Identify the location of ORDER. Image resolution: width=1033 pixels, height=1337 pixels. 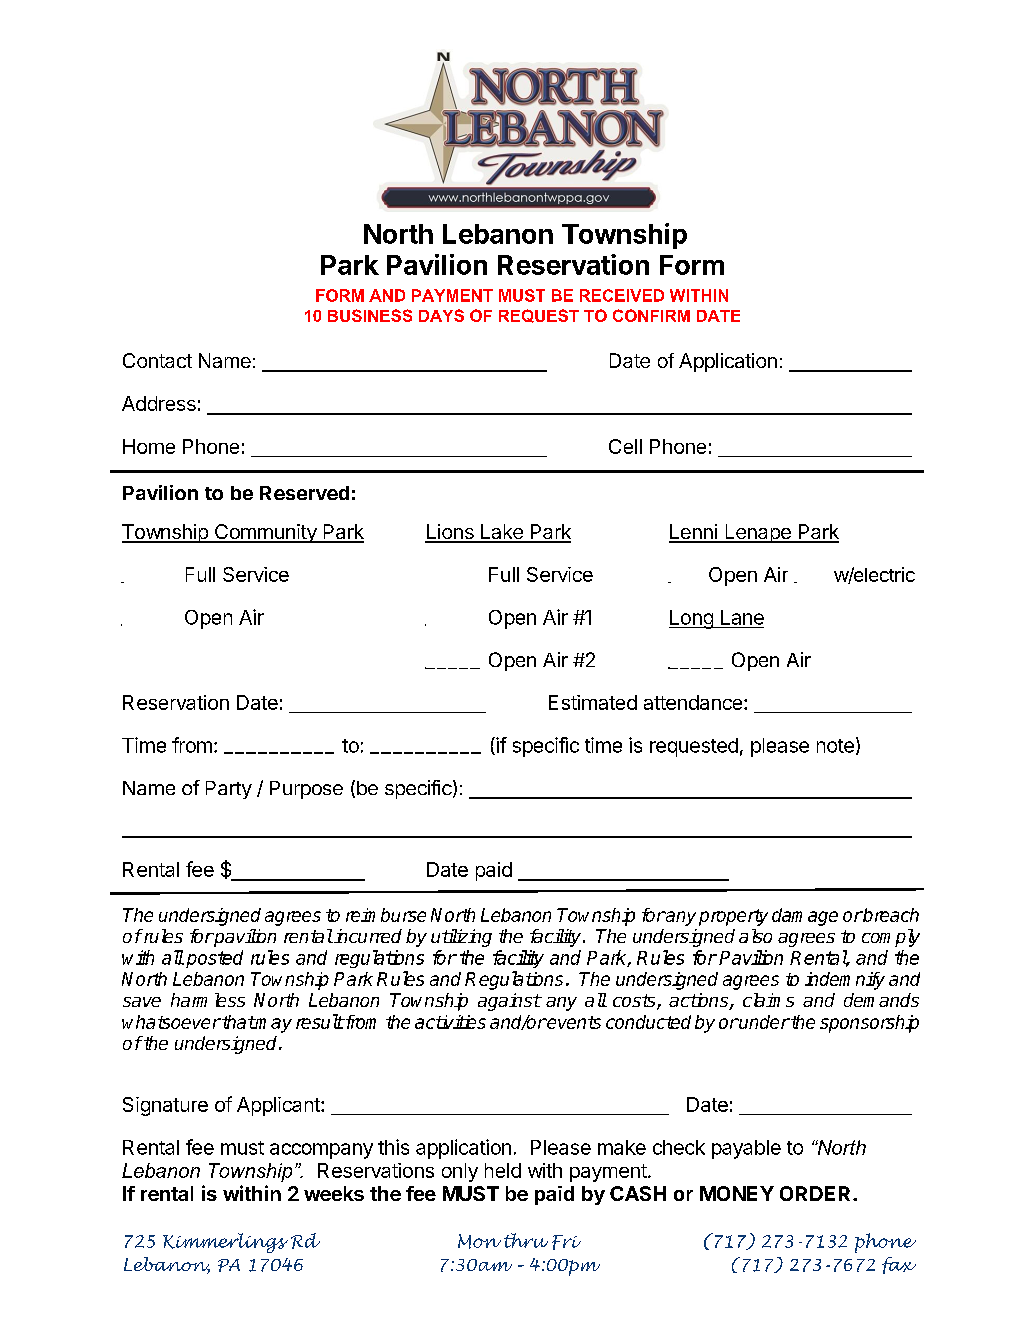
(815, 1193).
